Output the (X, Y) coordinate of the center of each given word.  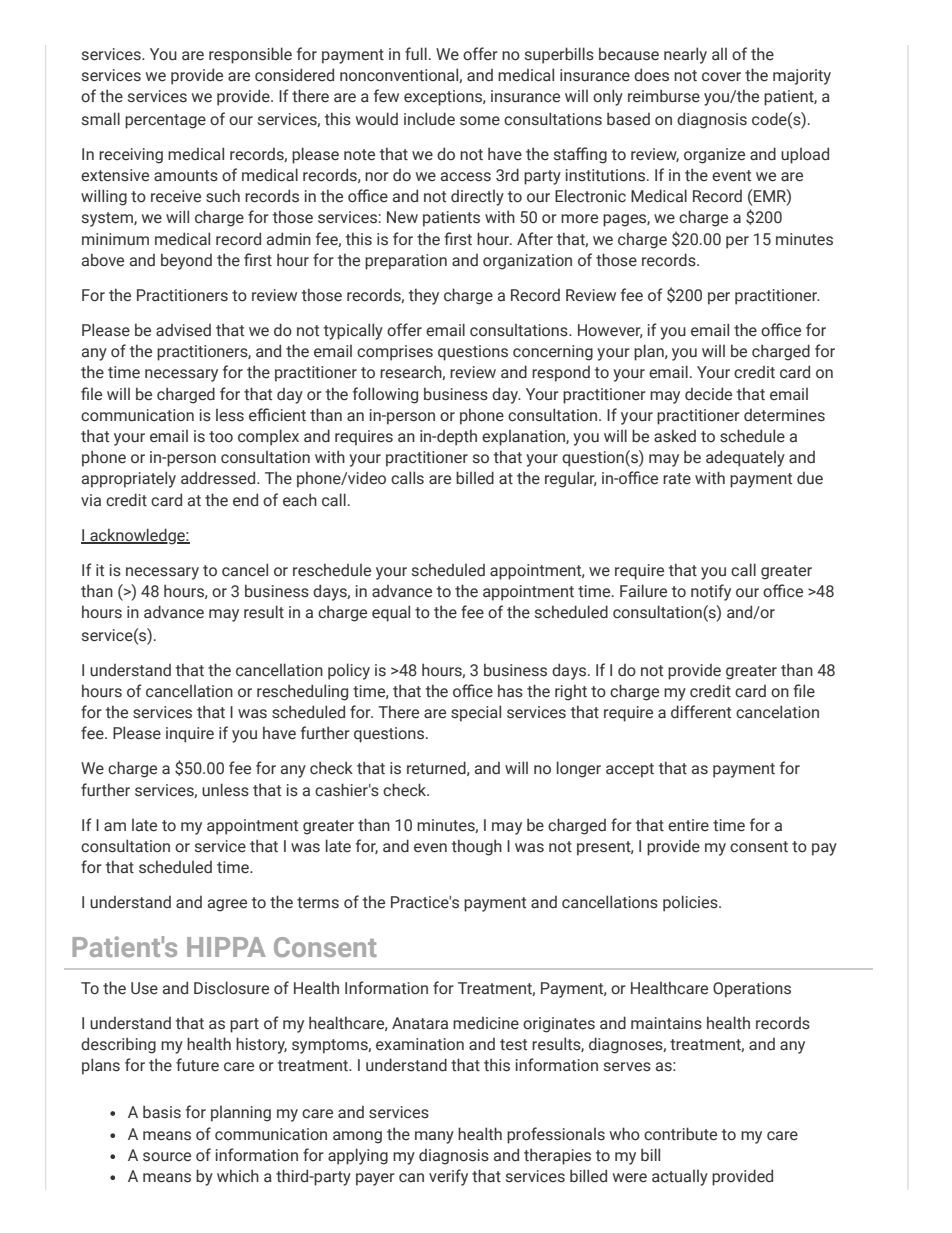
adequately (745, 458)
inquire (190, 735)
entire (688, 825)
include (429, 119)
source (167, 1157)
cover (721, 77)
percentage (165, 121)
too (221, 437)
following (385, 395)
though (477, 847)
